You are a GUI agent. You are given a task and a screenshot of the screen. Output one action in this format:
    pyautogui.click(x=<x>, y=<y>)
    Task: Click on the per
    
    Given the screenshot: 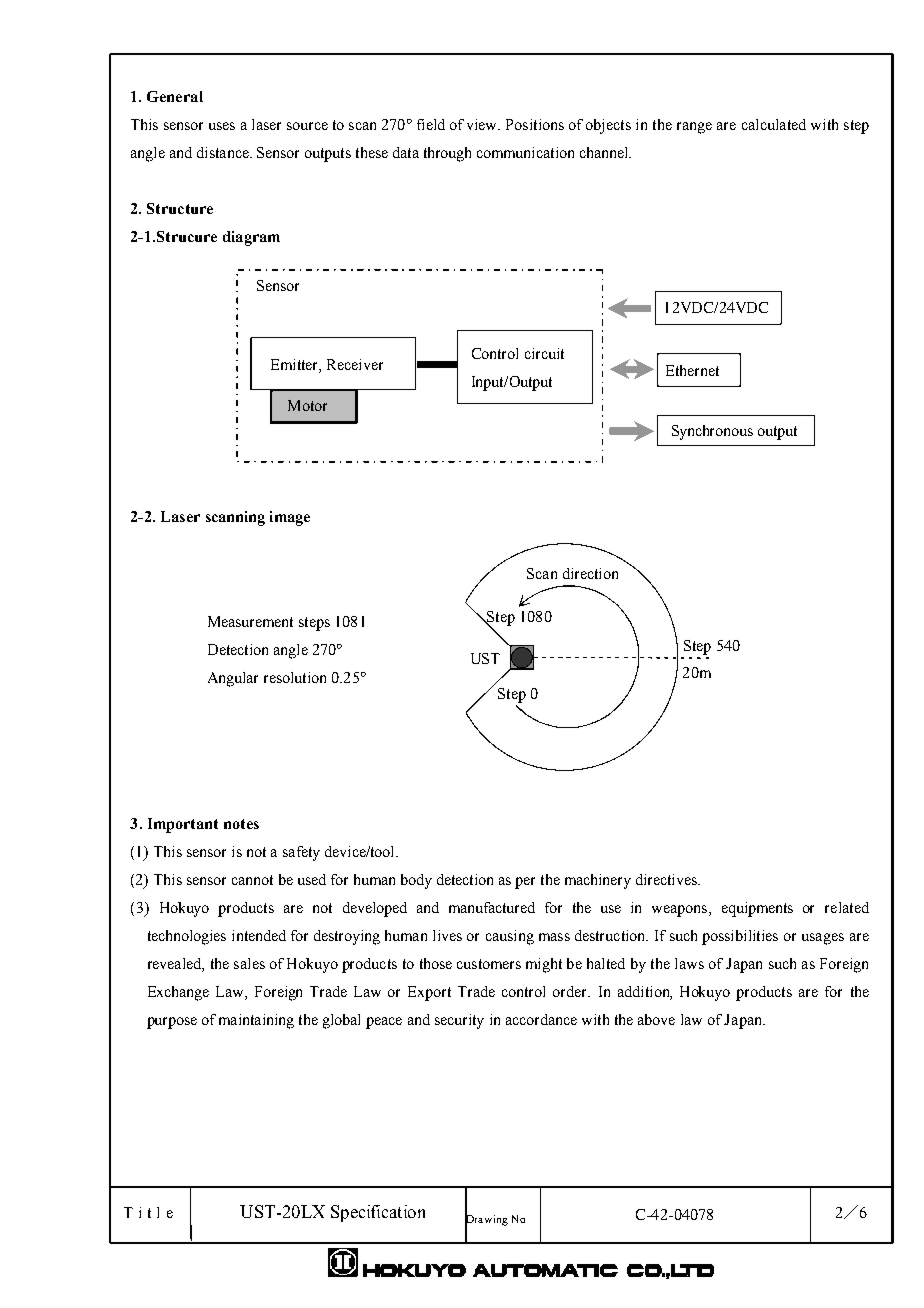 What is the action you would take?
    pyautogui.click(x=525, y=883)
